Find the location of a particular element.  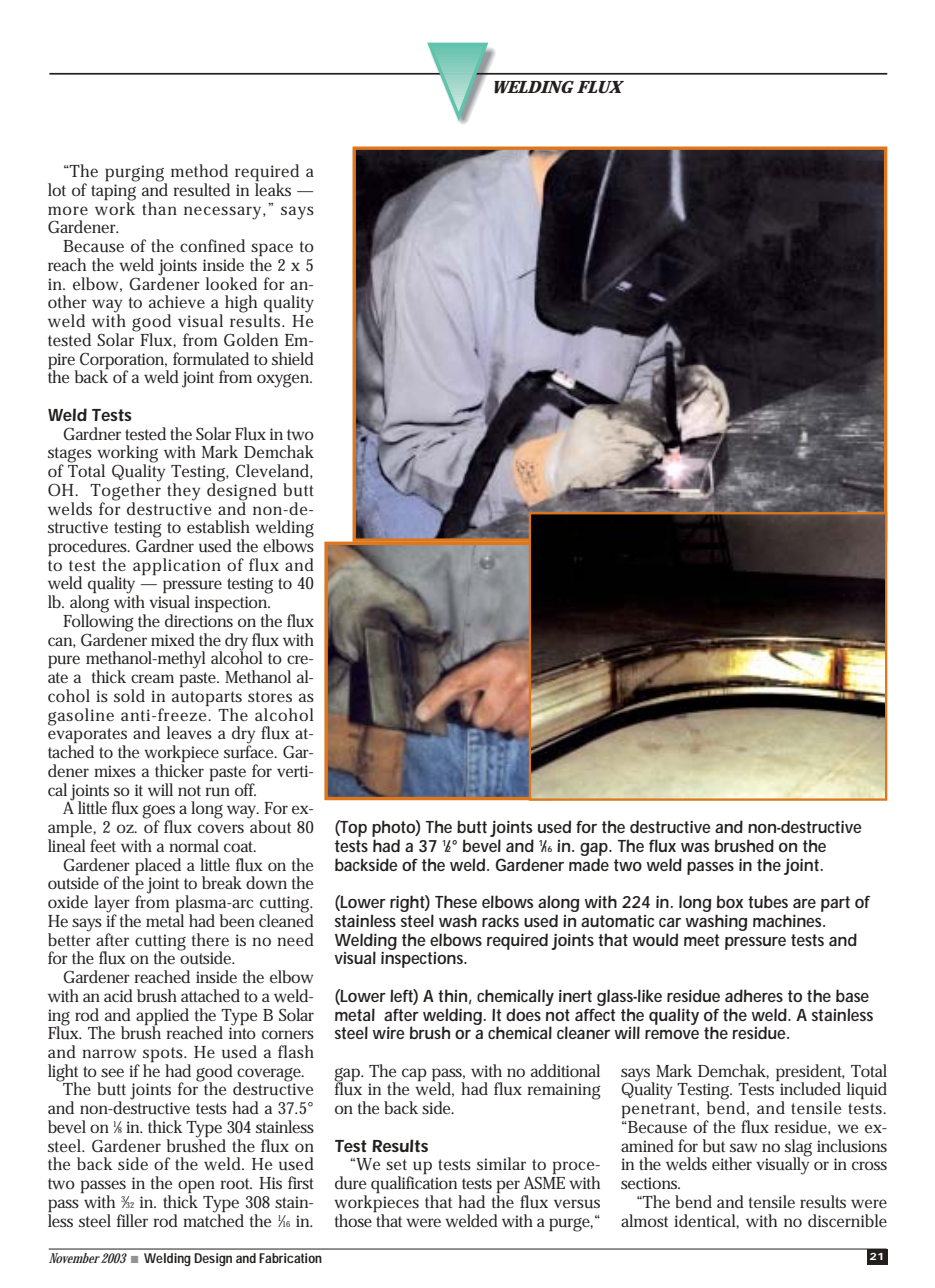

space is located at coordinates (272, 251).
